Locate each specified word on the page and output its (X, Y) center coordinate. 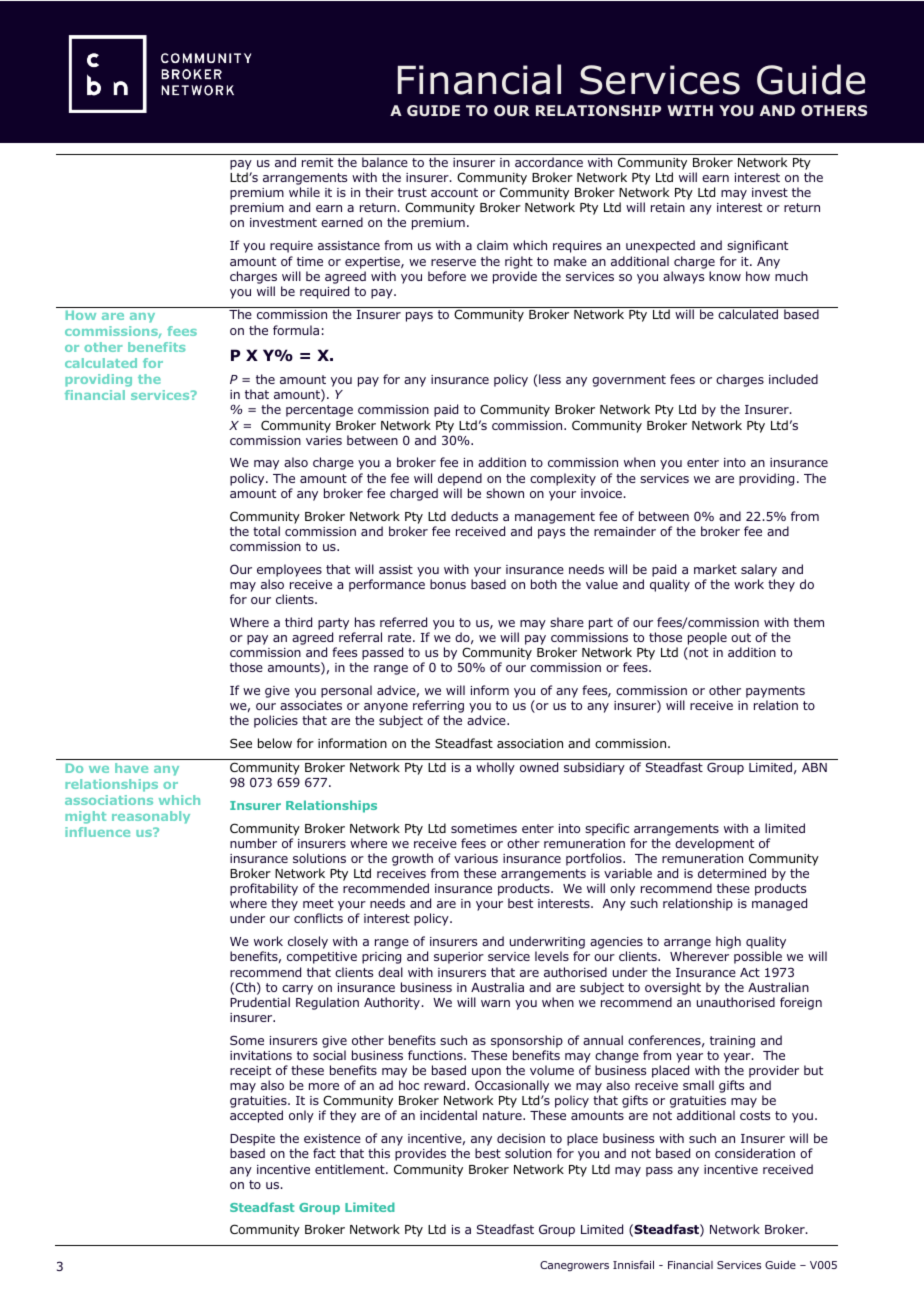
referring (438, 708)
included (793, 379)
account (454, 192)
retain (668, 207)
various (476, 858)
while (304, 192)
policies (276, 721)
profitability (264, 891)
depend (460, 479)
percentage (319, 411)
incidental (448, 1115)
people (706, 640)
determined (732, 873)
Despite (252, 1141)
